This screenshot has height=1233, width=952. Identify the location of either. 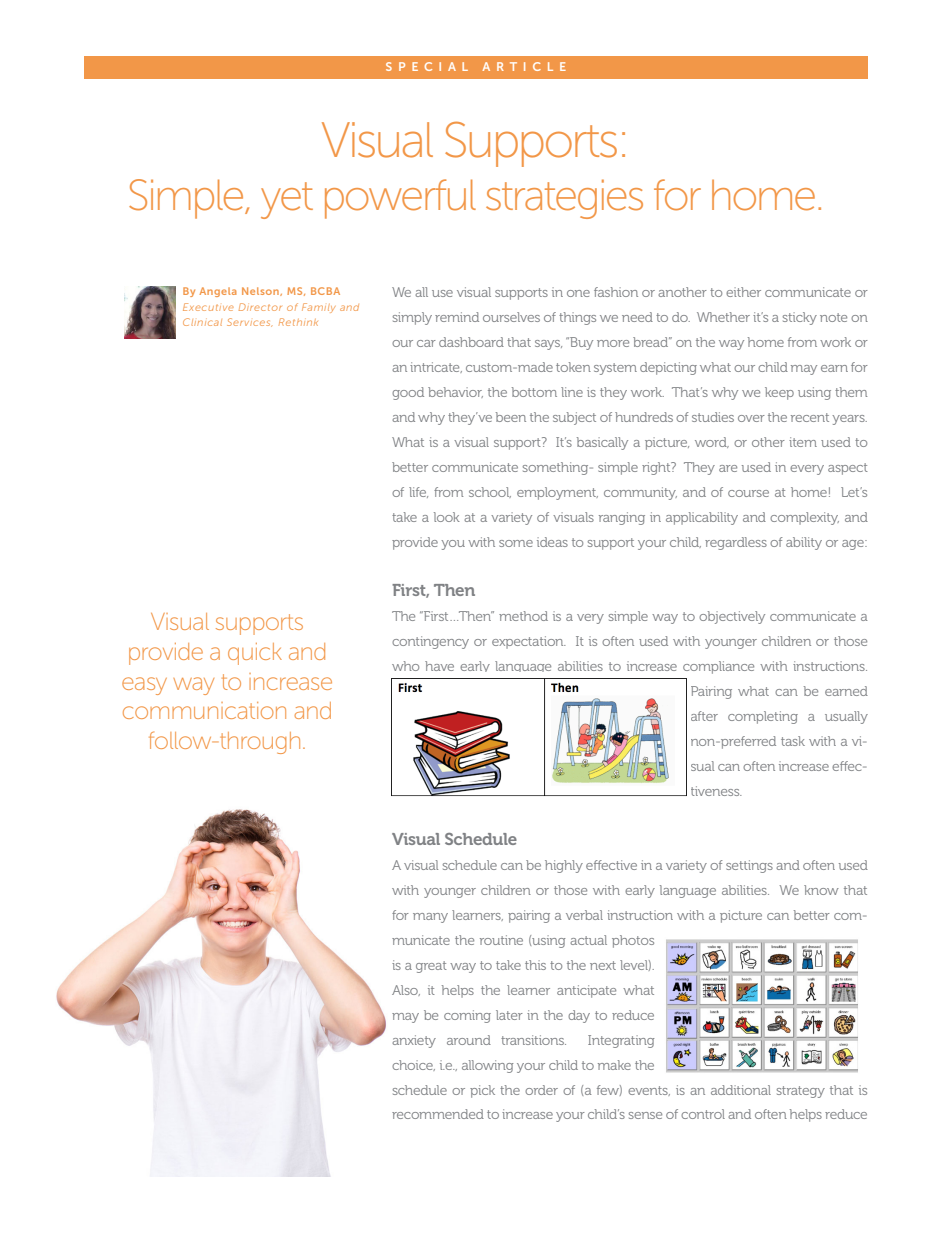
(743, 292).
